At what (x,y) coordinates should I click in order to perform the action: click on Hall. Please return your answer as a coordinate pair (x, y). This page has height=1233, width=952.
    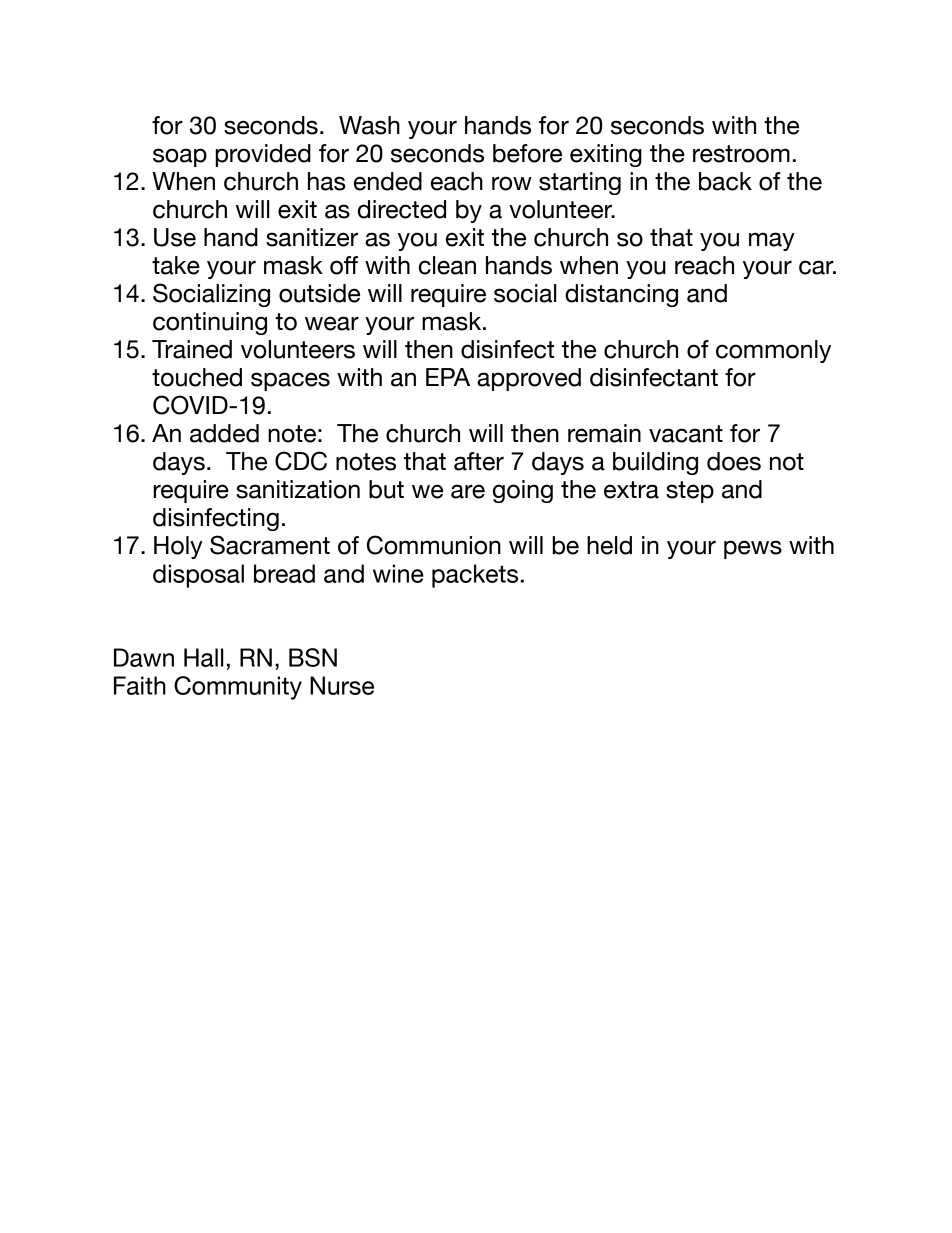
    Looking at the image, I should click on (203, 657).
